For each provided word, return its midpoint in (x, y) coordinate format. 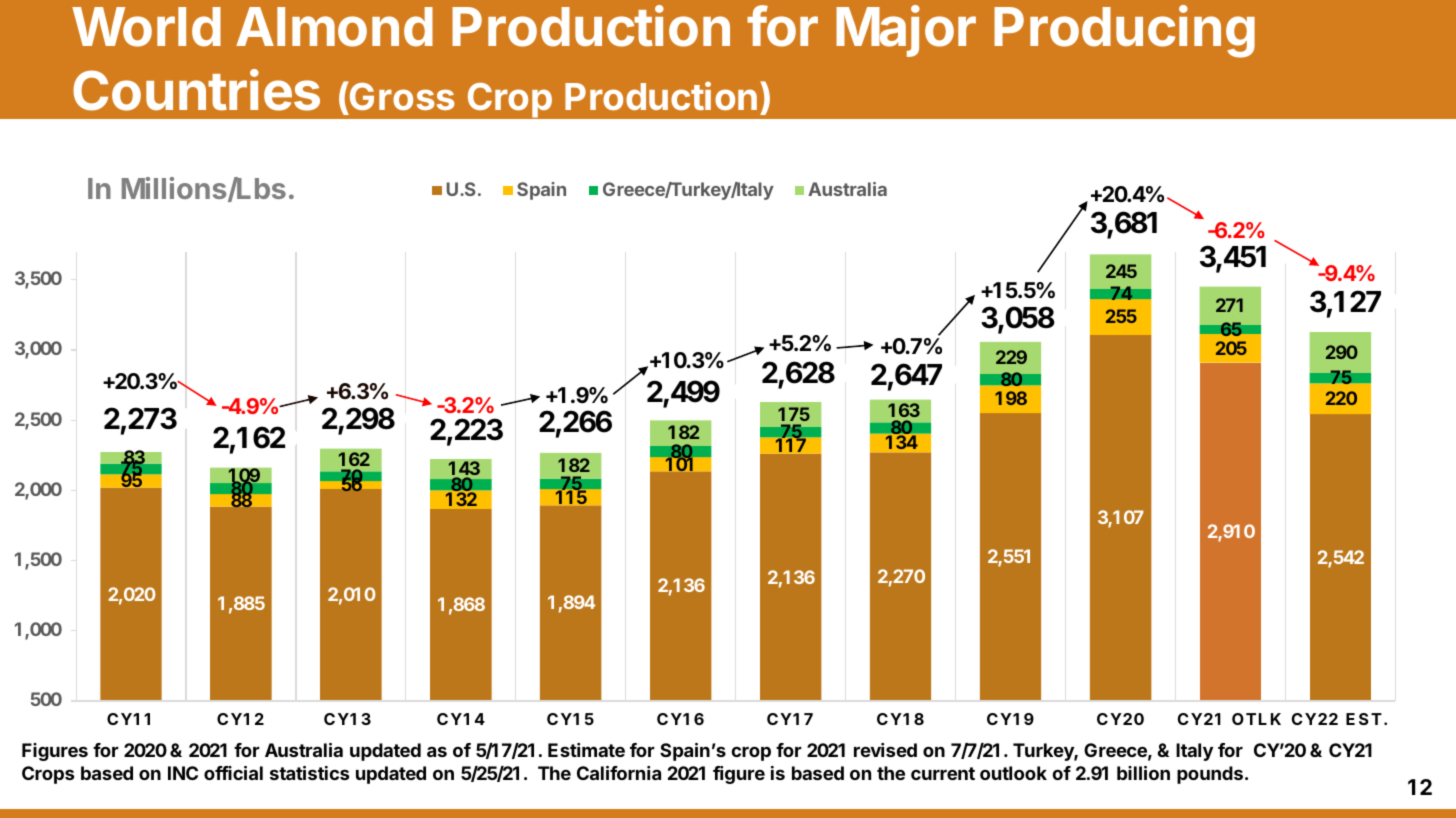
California (619, 773)
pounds (1210, 775)
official (233, 773)
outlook (1013, 773)
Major (906, 31)
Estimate (586, 750)
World (146, 27)
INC (183, 773)
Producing (1124, 31)
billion (1143, 773)
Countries (196, 90)
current (943, 773)
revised (885, 750)
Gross (402, 96)
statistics (309, 773)
